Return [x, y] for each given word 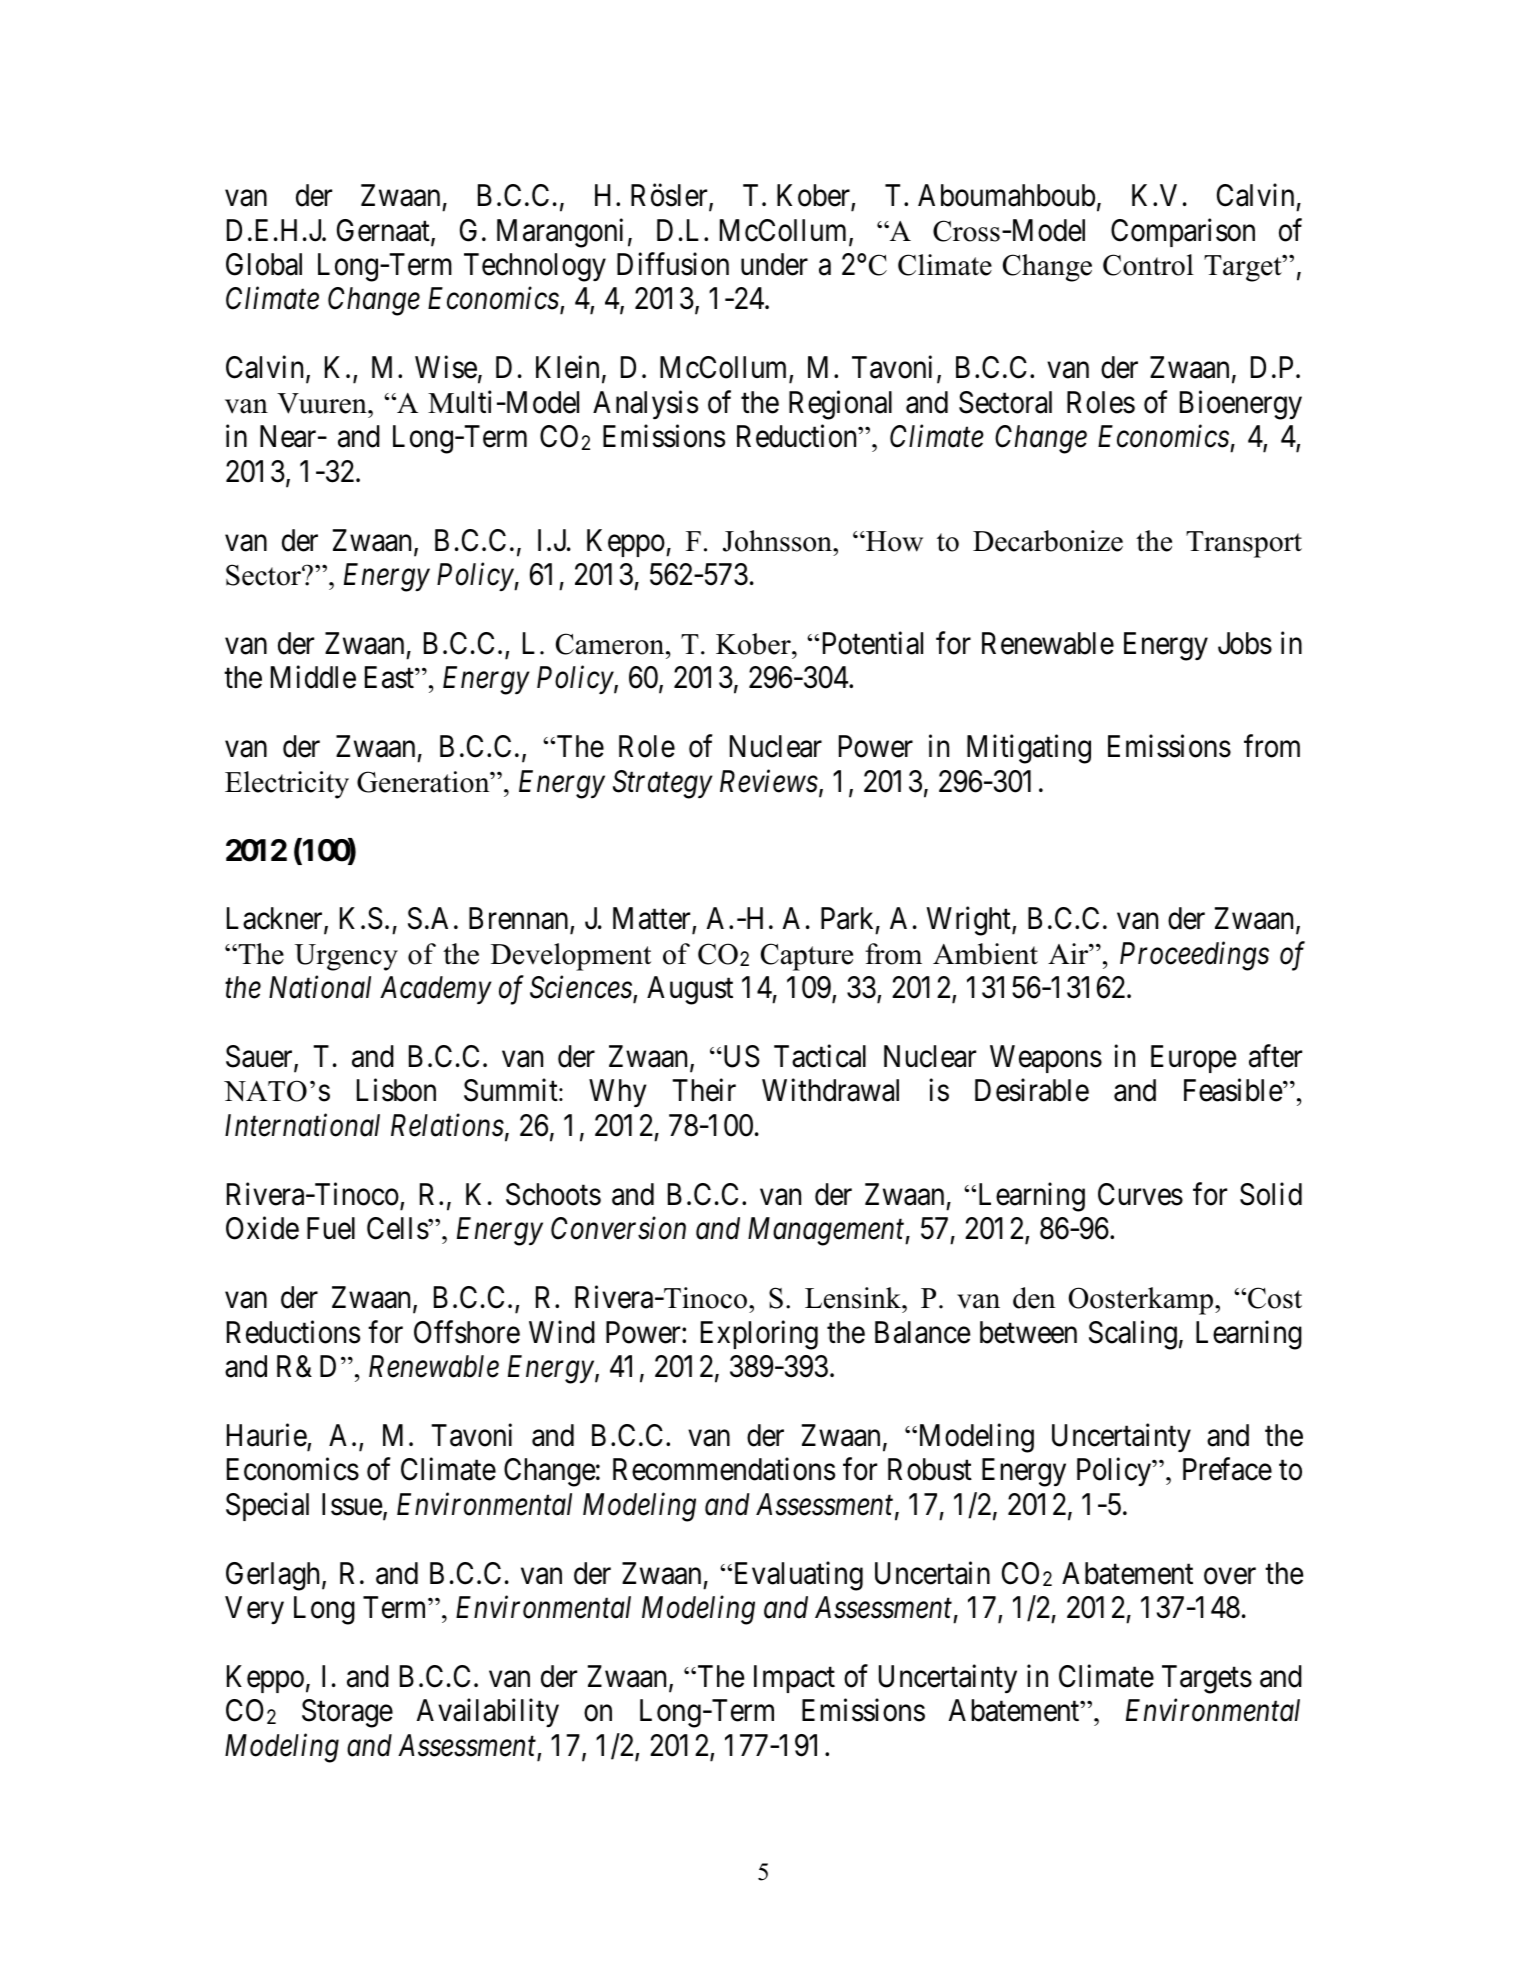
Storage [347, 1713]
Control [1148, 265]
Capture [807, 957]
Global [264, 264]
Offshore [467, 1332]
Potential [873, 643]
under [774, 264]
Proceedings [1194, 956]
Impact [794, 1679]
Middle [313, 677]
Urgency [346, 957]
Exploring [759, 1335]
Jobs [1245, 643]
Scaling [1133, 1335]
